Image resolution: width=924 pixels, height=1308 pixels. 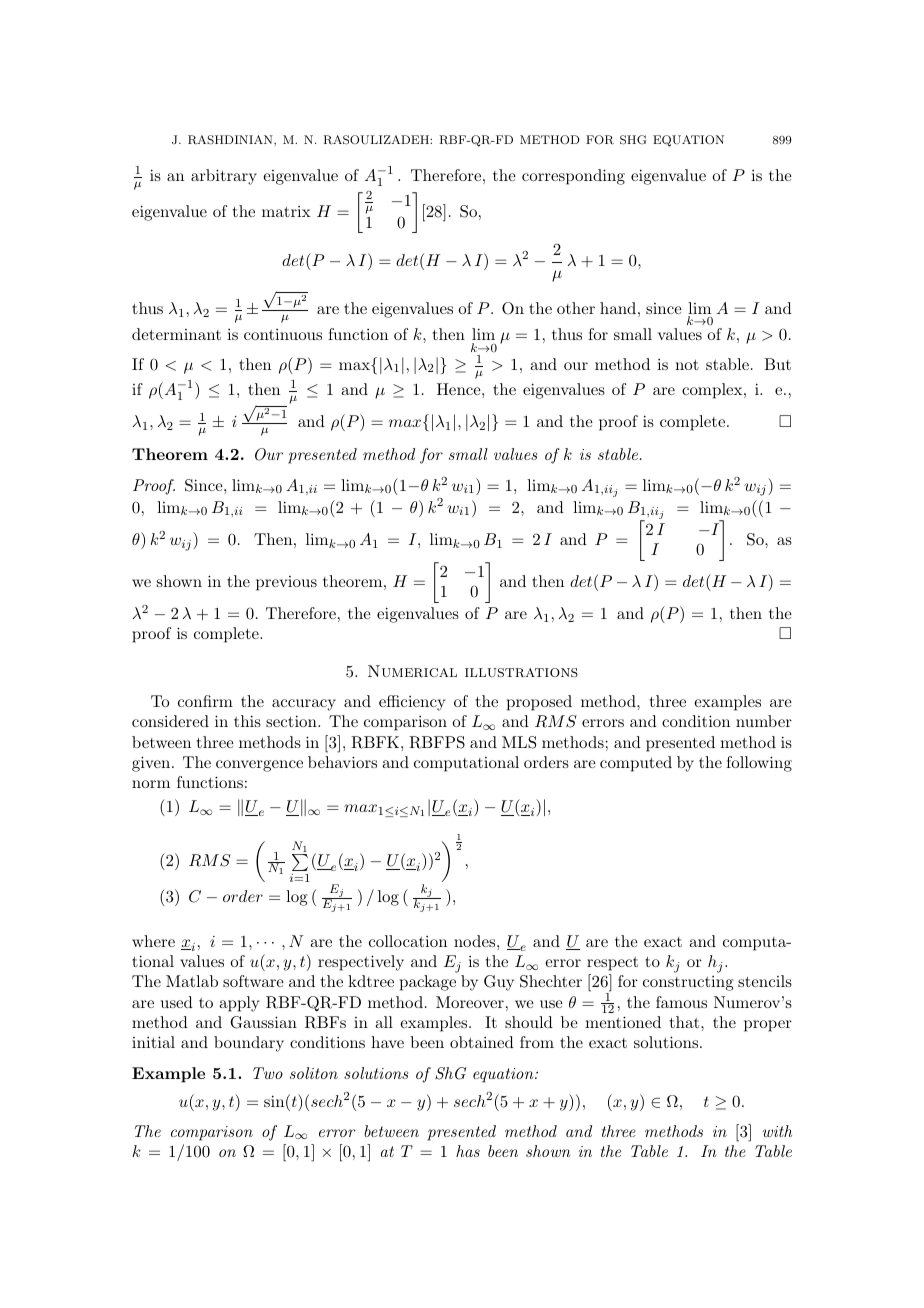 I want to click on where, so click(x=153, y=941).
